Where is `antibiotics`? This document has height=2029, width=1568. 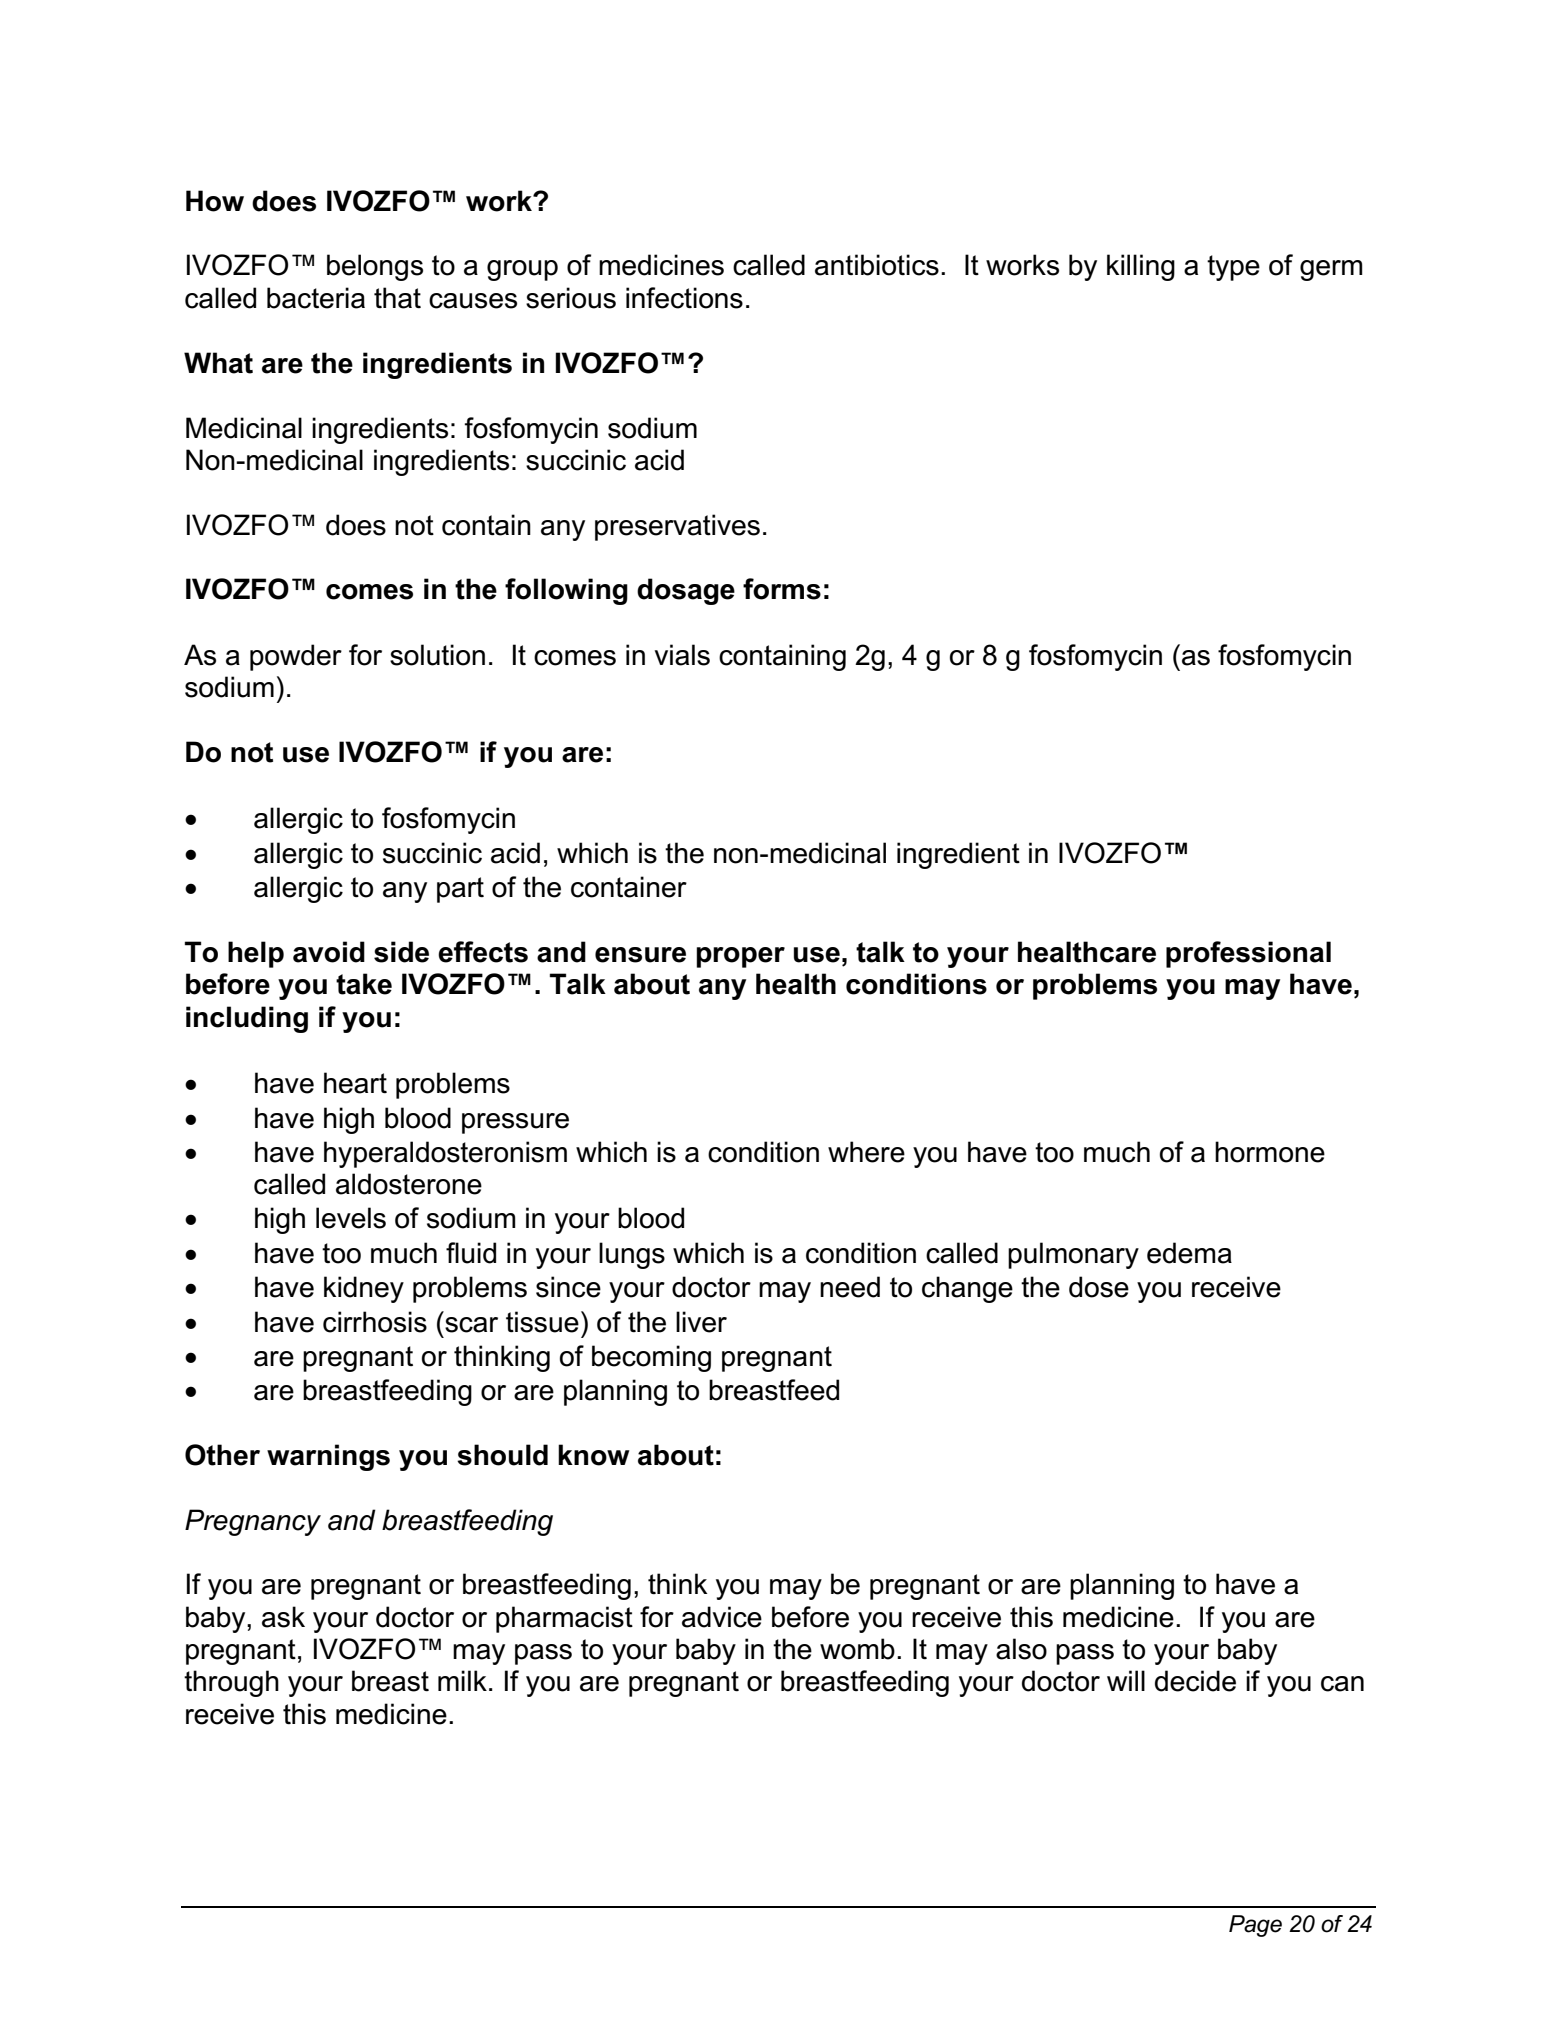
antibiotics is located at coordinates (877, 265).
